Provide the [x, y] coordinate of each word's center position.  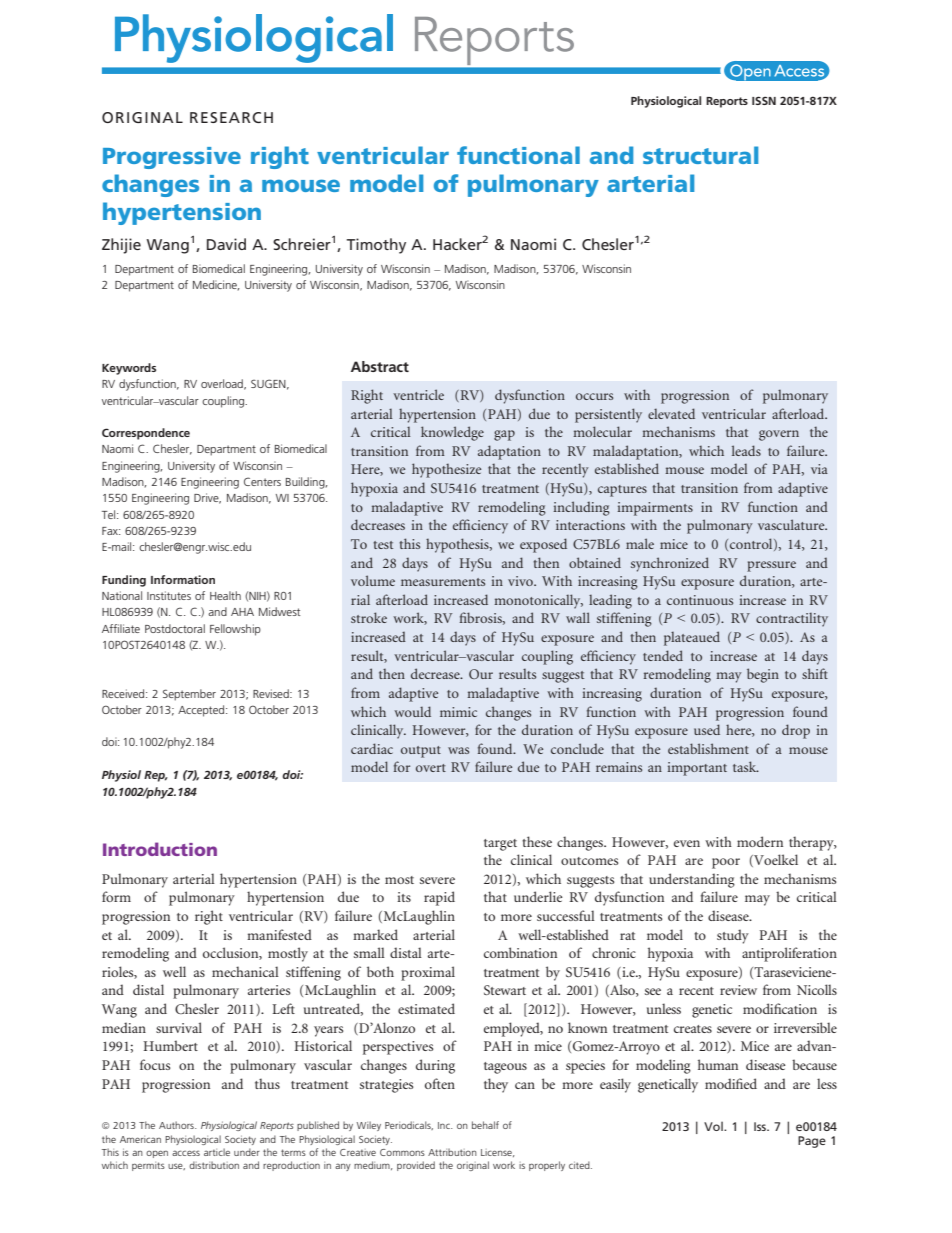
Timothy [376, 246]
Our [481, 674]
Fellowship [235, 630]
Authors [177, 1125]
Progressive [172, 158]
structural [700, 155]
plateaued [692, 638]
